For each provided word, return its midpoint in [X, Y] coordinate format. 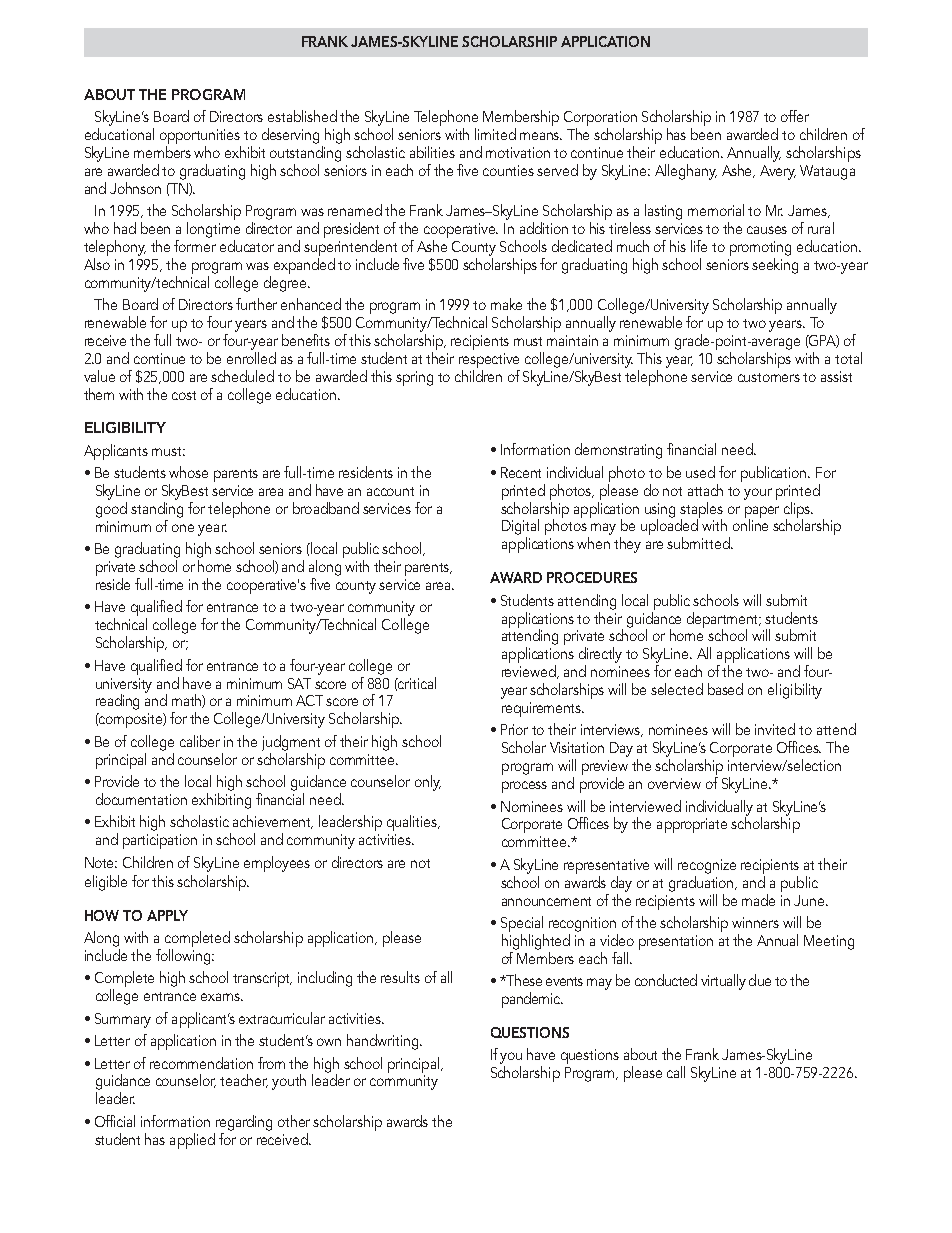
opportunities [200, 138]
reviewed [530, 672]
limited [495, 134]
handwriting [384, 1042]
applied [192, 1141]
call [676, 1072]
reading [117, 702]
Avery [778, 172]
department [724, 621]
